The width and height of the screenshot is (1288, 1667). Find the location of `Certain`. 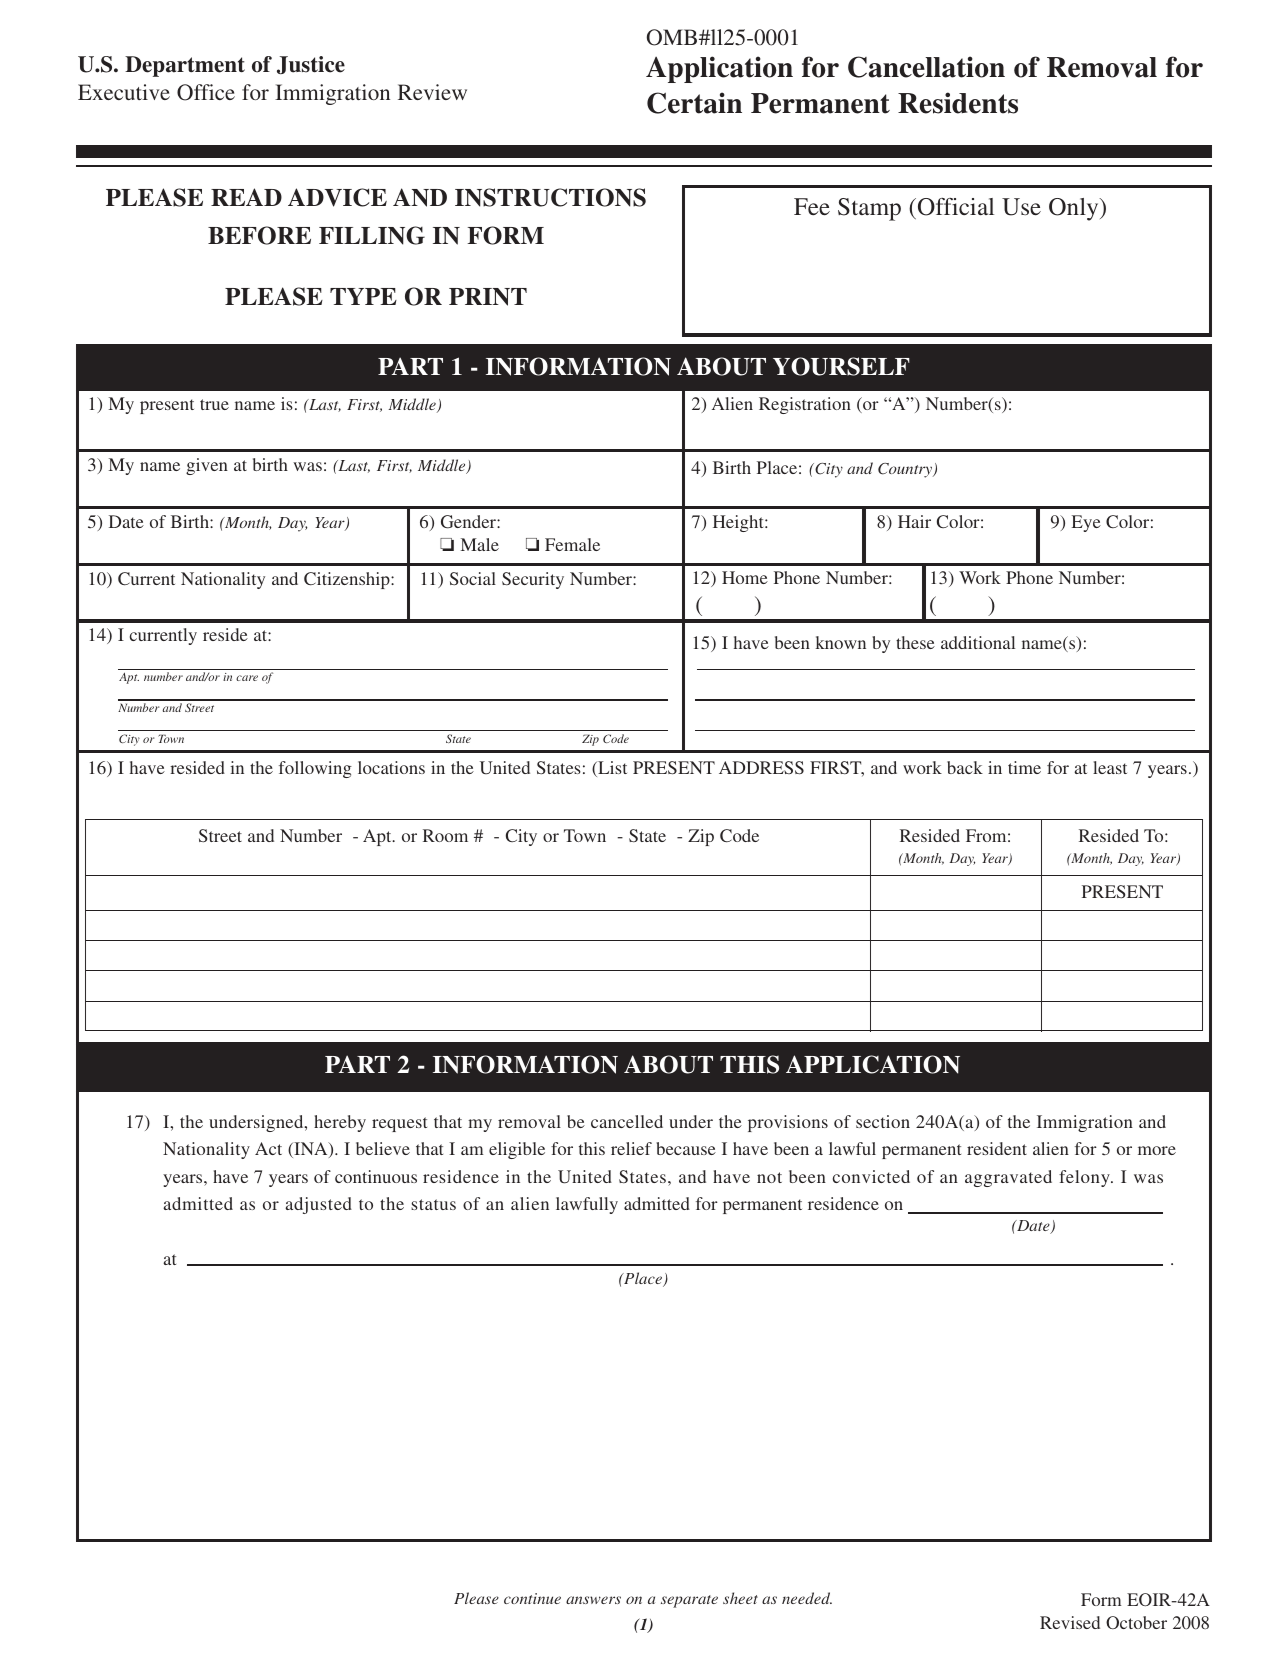

Certain is located at coordinates (694, 103).
